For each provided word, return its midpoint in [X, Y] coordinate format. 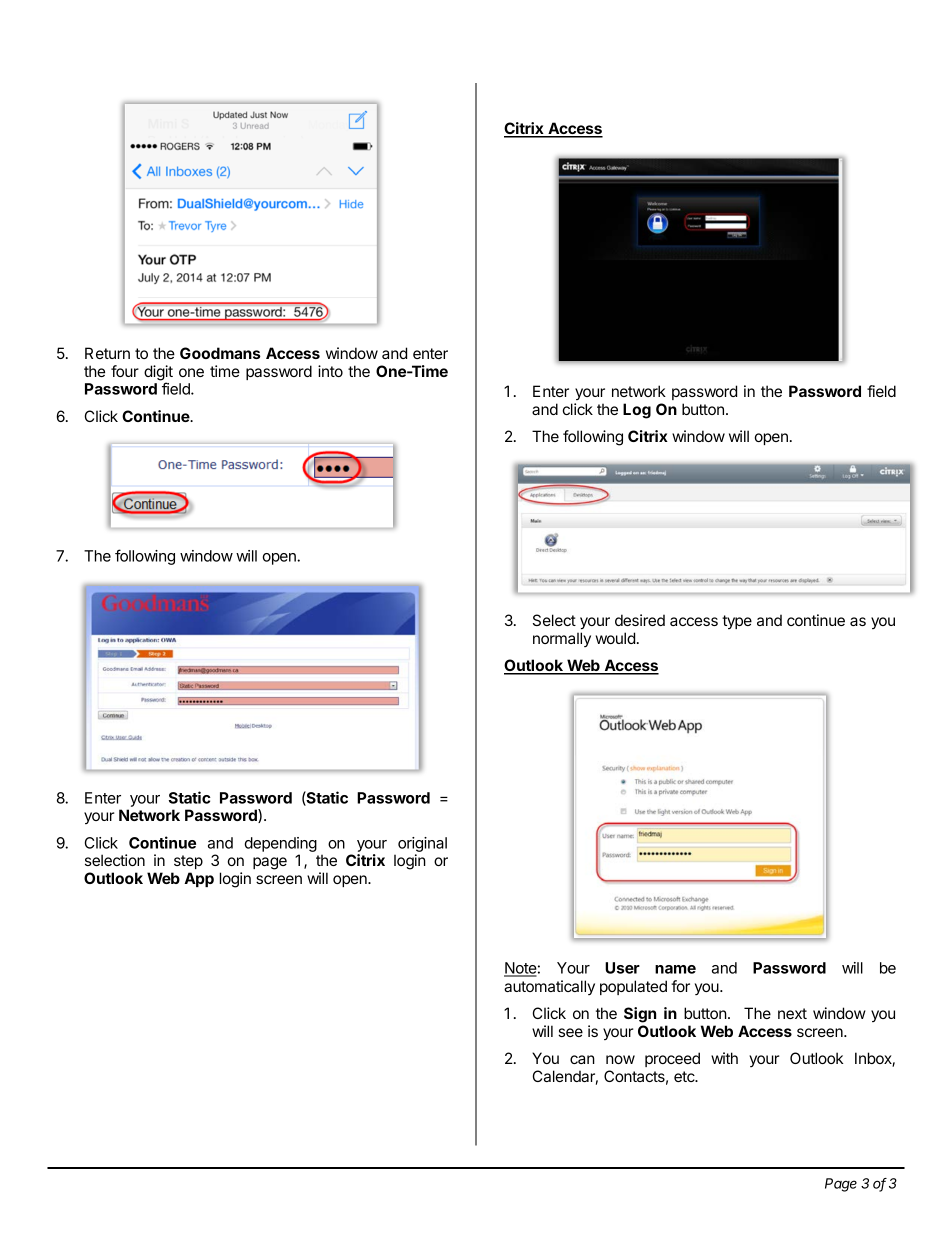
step [188, 862]
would [615, 638]
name [675, 969]
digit [158, 374]
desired [640, 620]
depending [281, 846]
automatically [549, 987]
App [199, 879]
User [622, 968]
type [737, 622]
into [330, 371]
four [125, 371]
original [422, 846]
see [570, 1032]
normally [562, 639]
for [680, 986]
